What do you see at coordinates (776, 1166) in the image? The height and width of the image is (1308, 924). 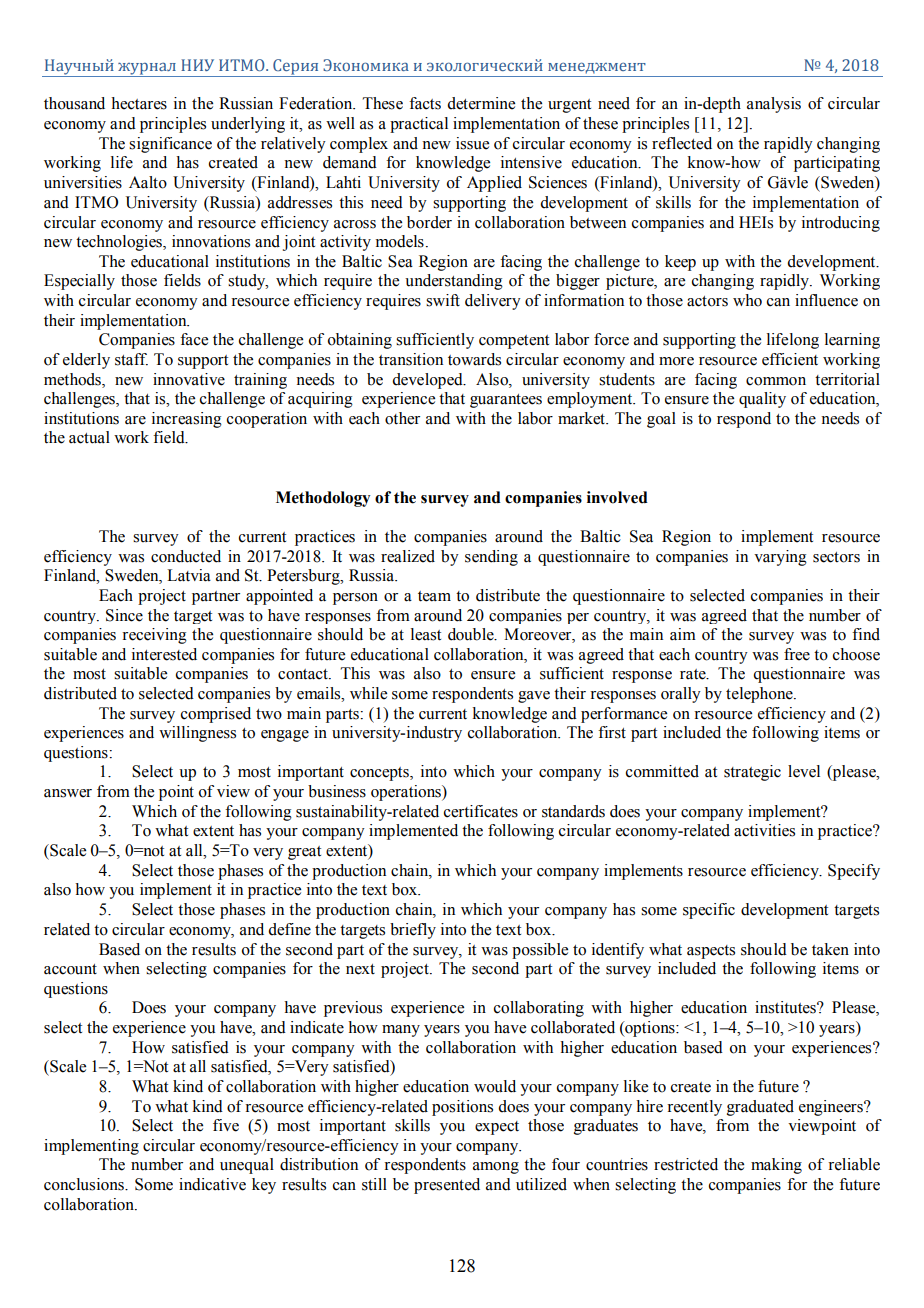 I see `making` at bounding box center [776, 1166].
